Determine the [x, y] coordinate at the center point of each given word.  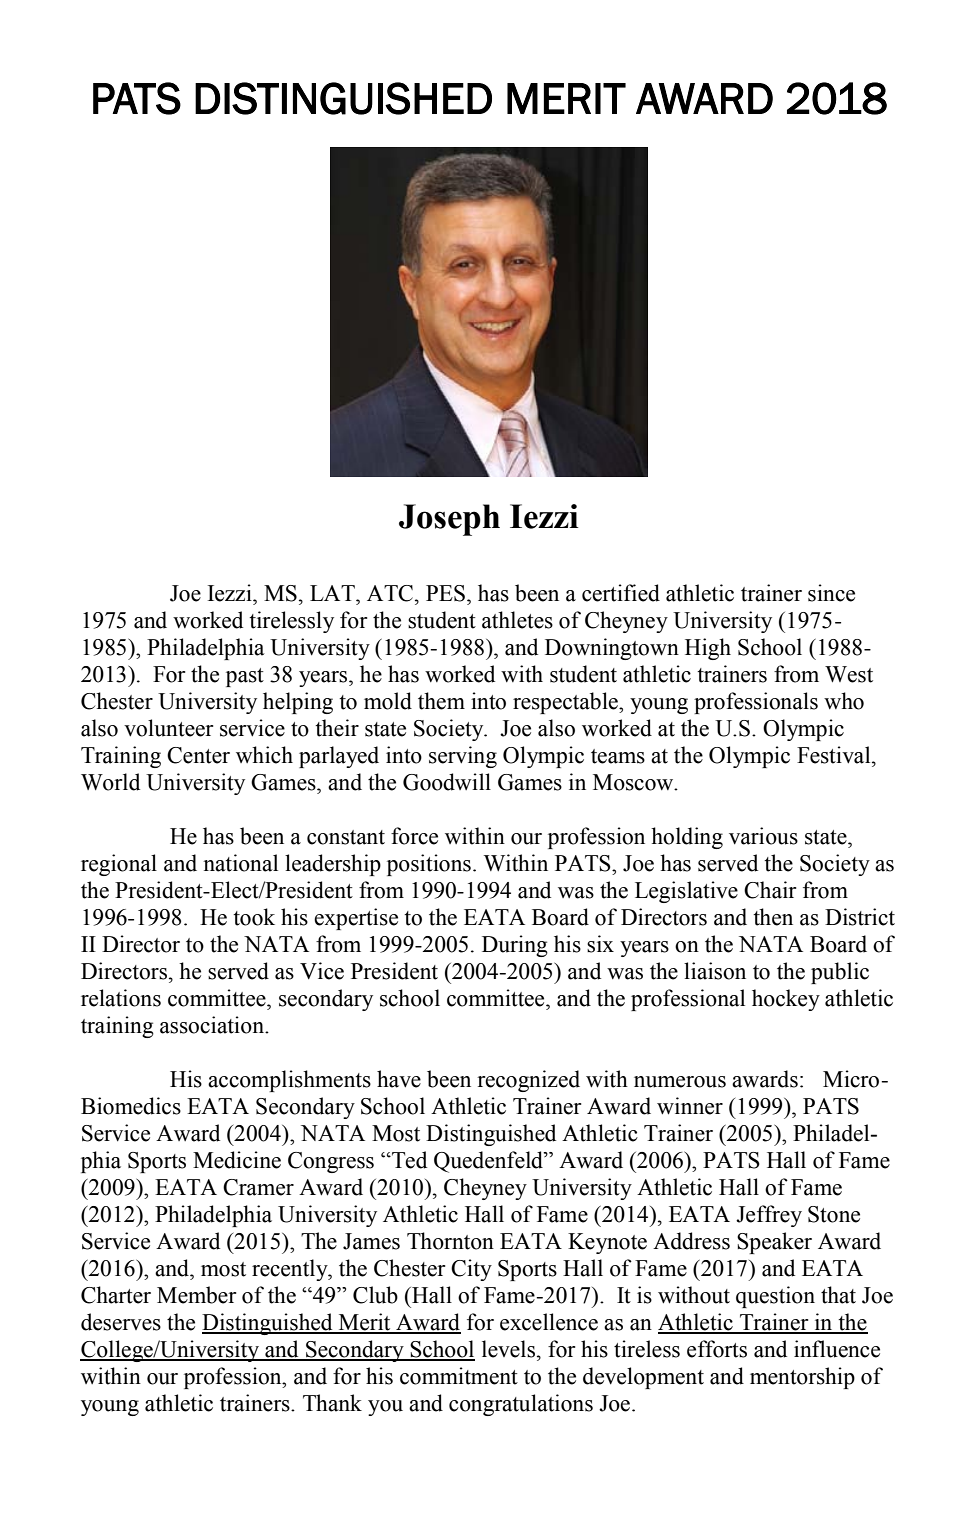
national [240, 863]
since [831, 593]
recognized [528, 1081]
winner [690, 1106]
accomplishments [289, 1081]
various [763, 836]
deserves [121, 1322]
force [414, 836]
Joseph [449, 520]
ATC [391, 593]
